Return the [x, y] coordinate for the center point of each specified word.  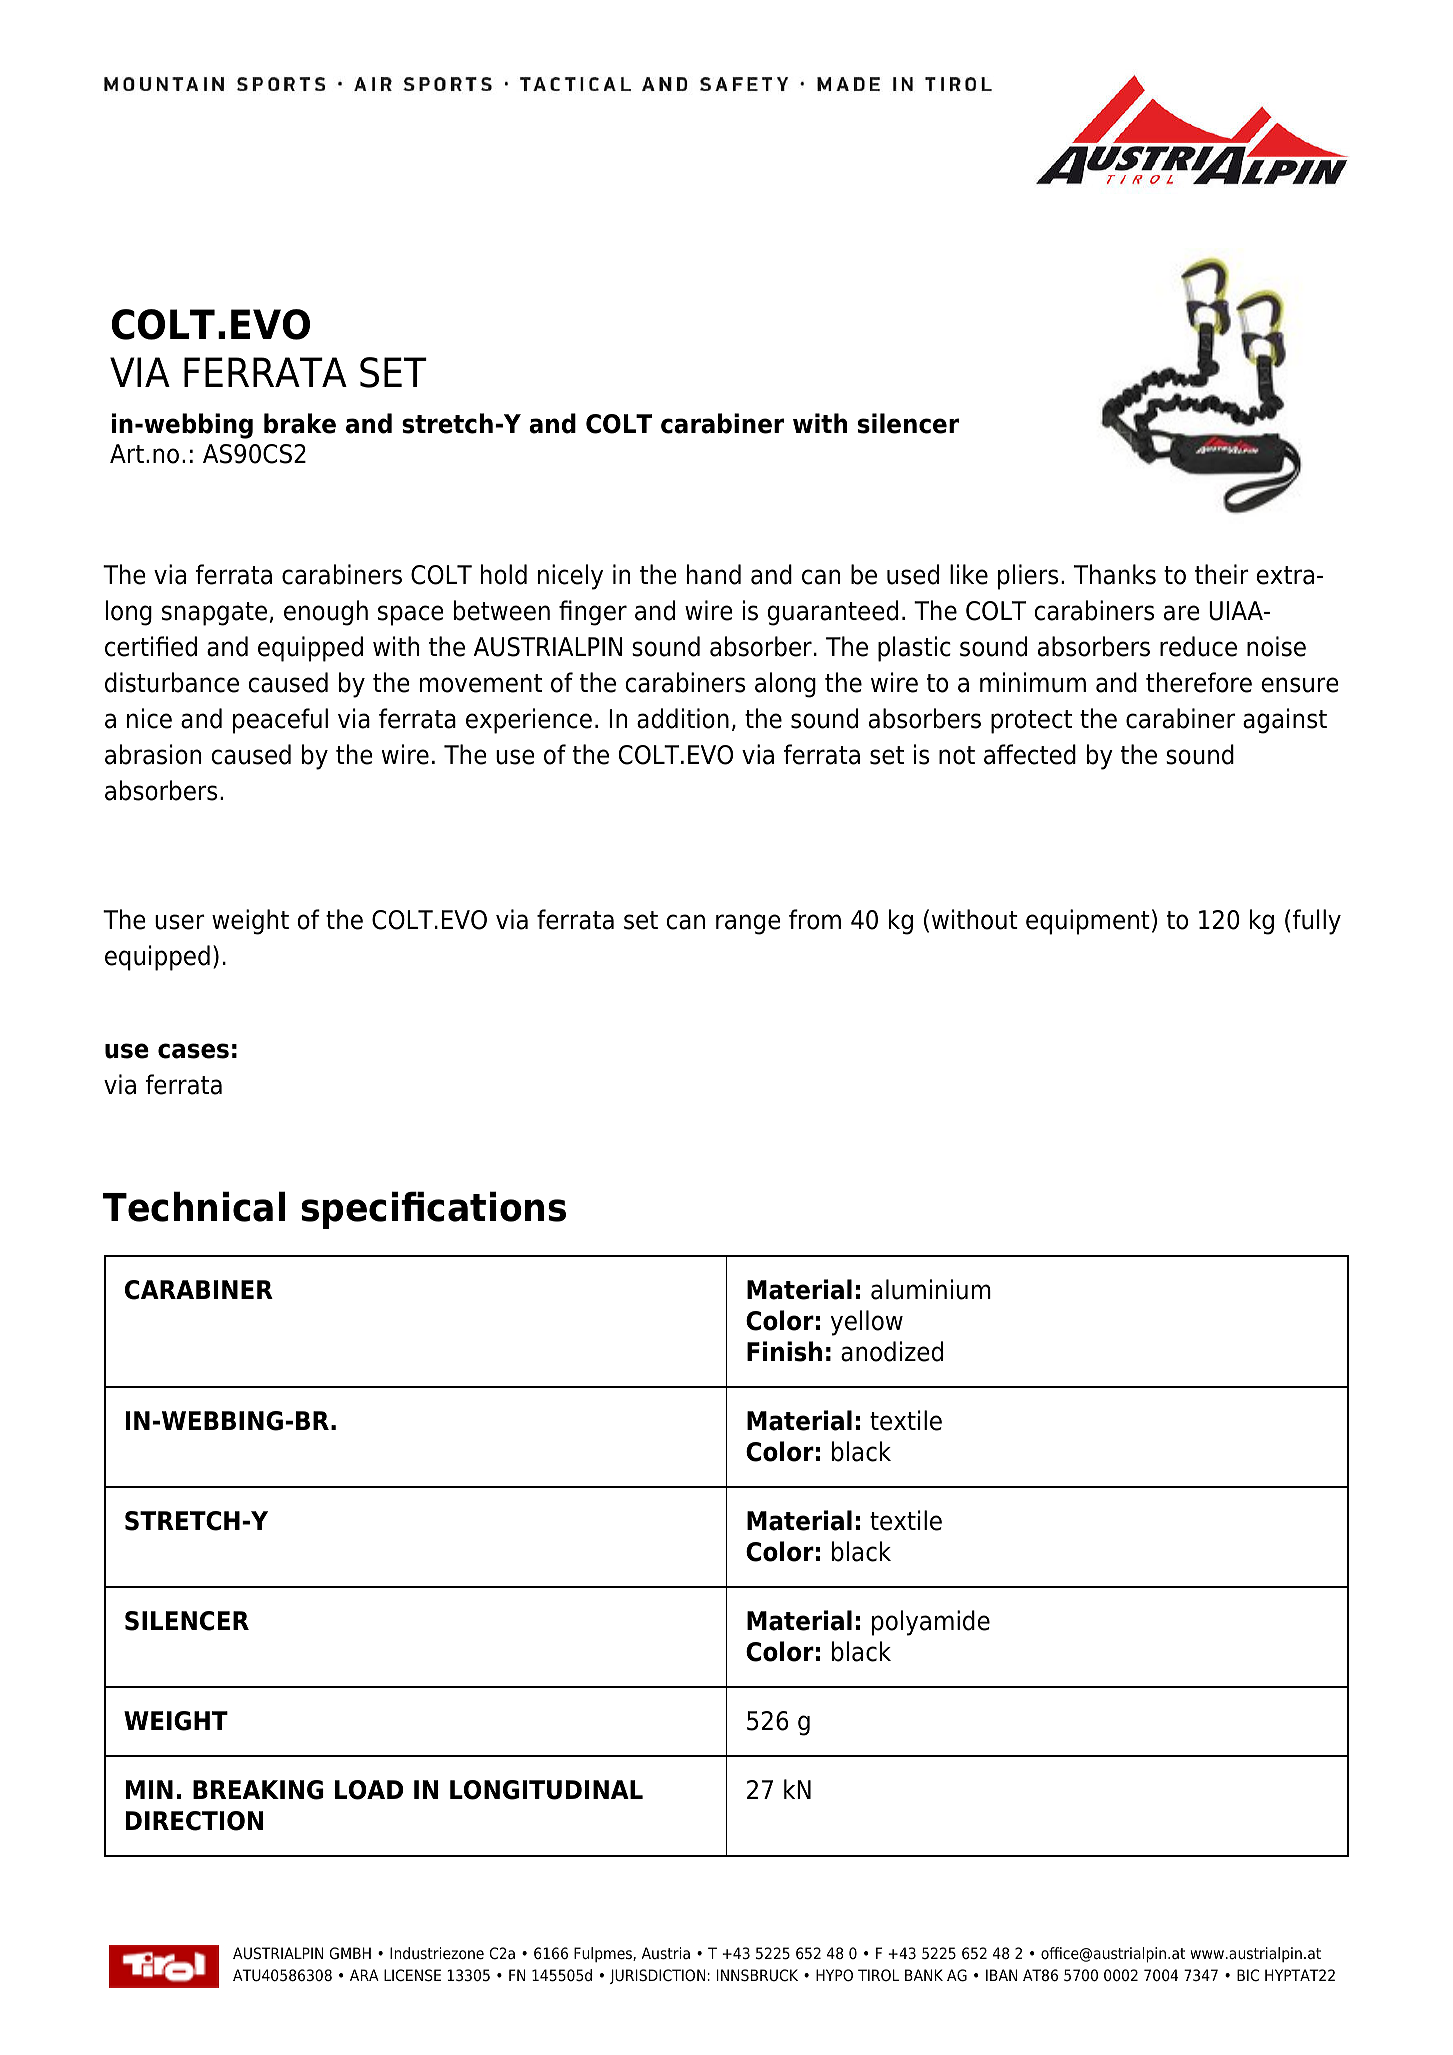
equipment [1088, 922]
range [748, 924]
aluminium [931, 1289]
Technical [194, 1206]
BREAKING [258, 1790]
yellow [867, 1323]
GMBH [350, 1953]
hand [714, 574]
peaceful [280, 721]
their [1222, 574]
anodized [892, 1351]
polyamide [931, 1623]
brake [300, 423]
